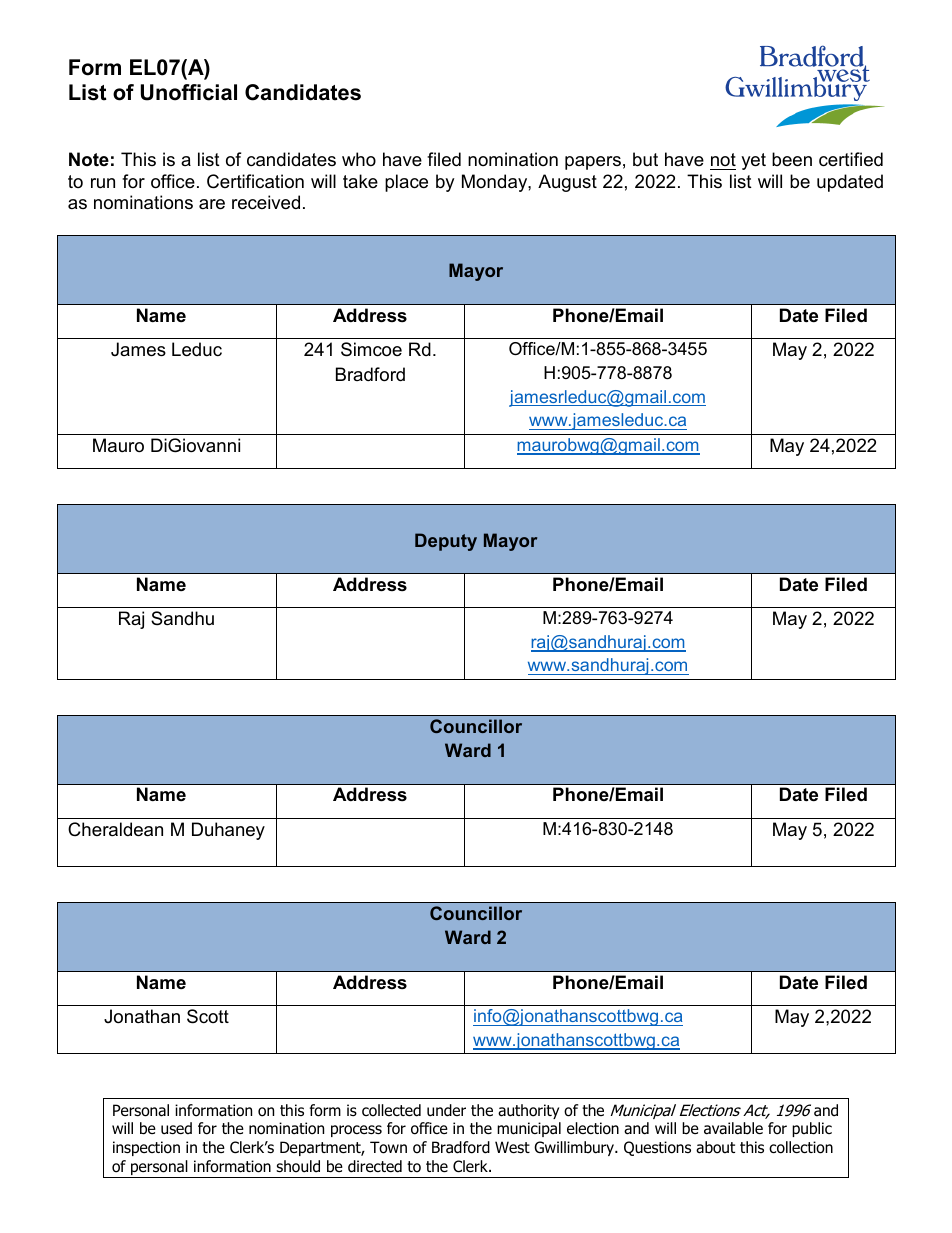  I want to click on used, so click(176, 1128).
